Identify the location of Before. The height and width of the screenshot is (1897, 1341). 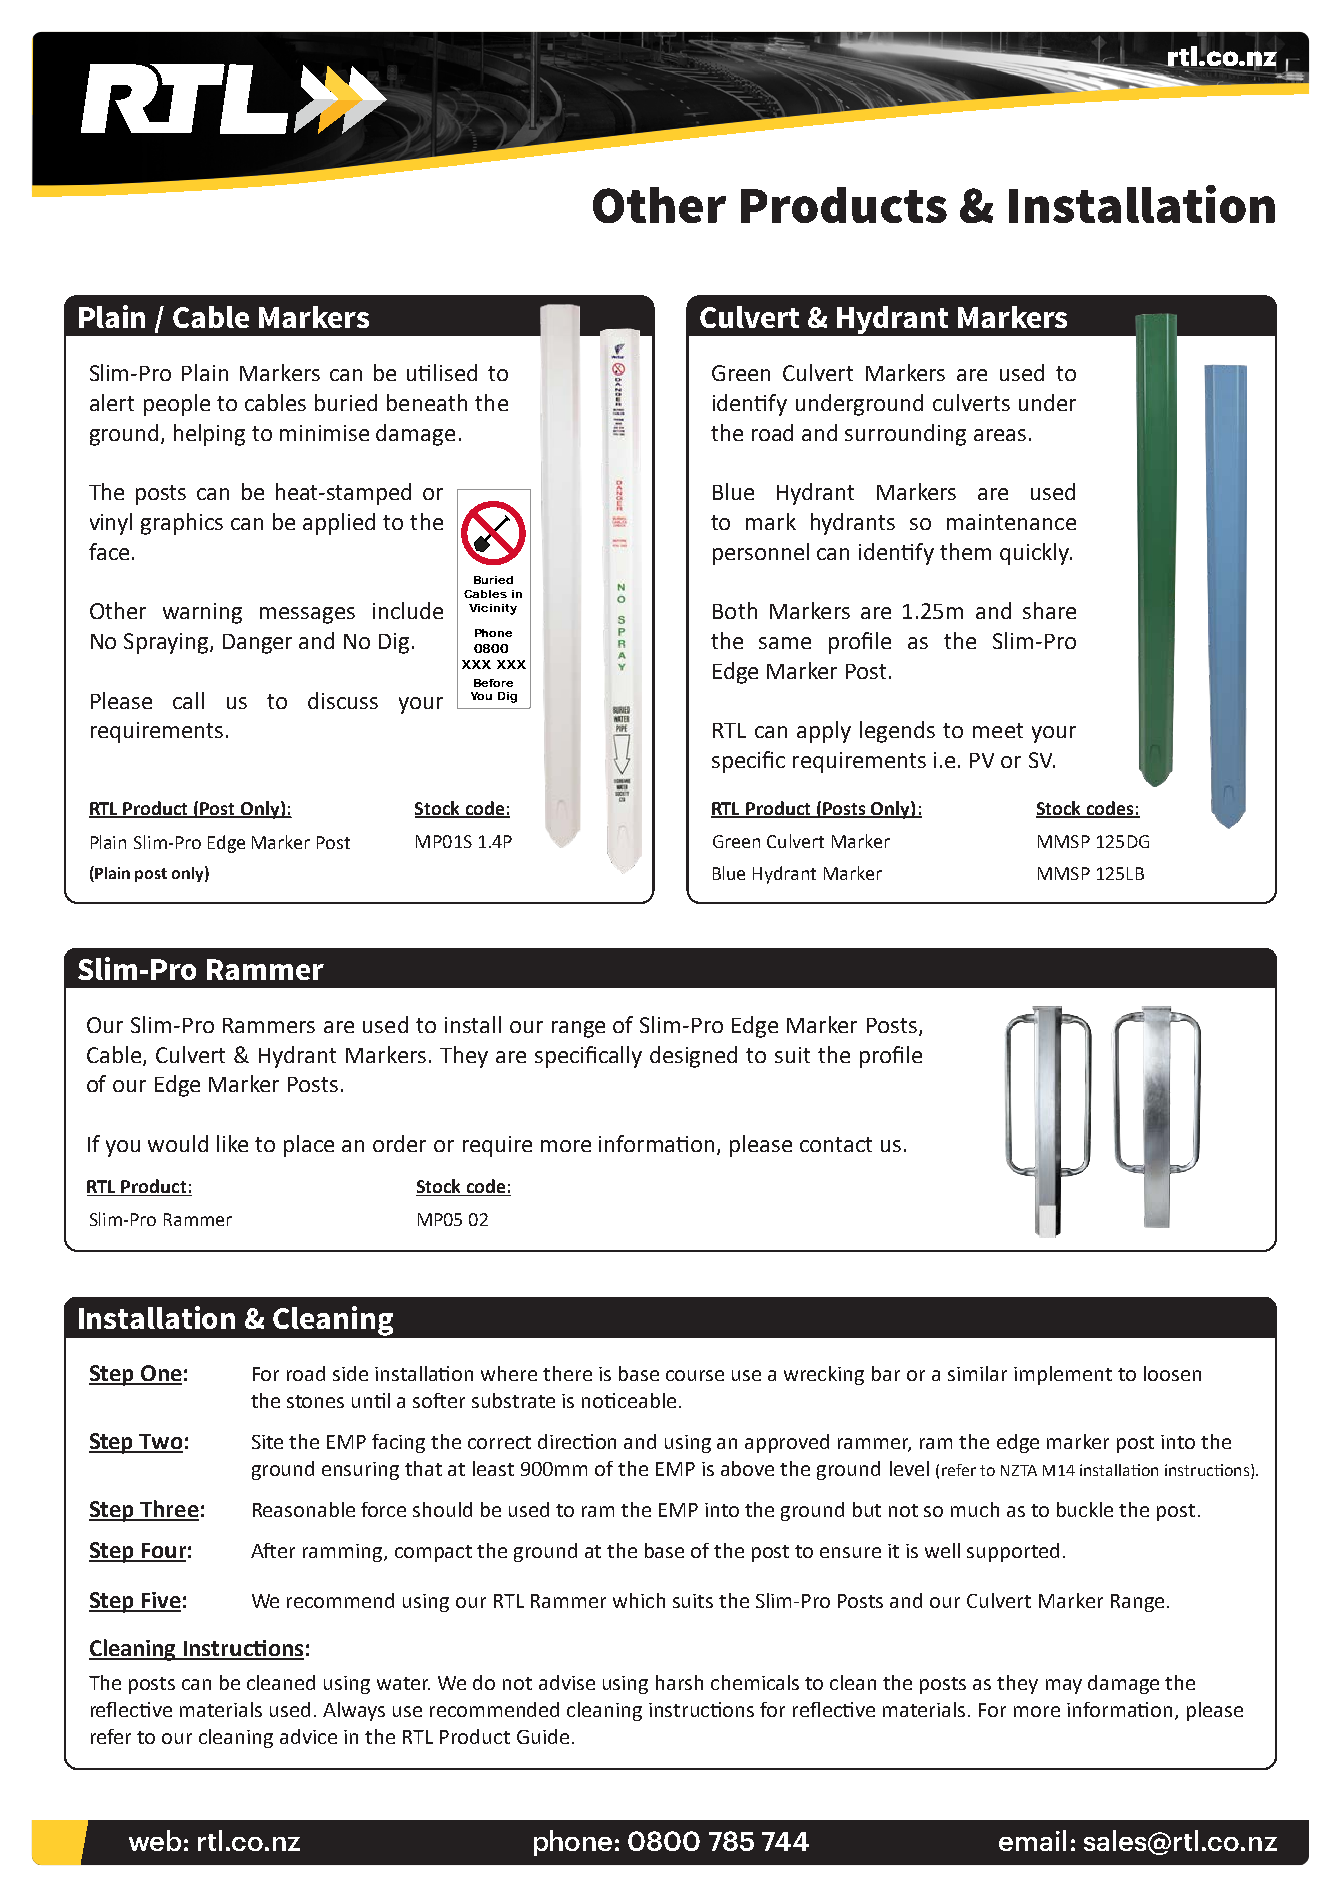
(493, 683).
